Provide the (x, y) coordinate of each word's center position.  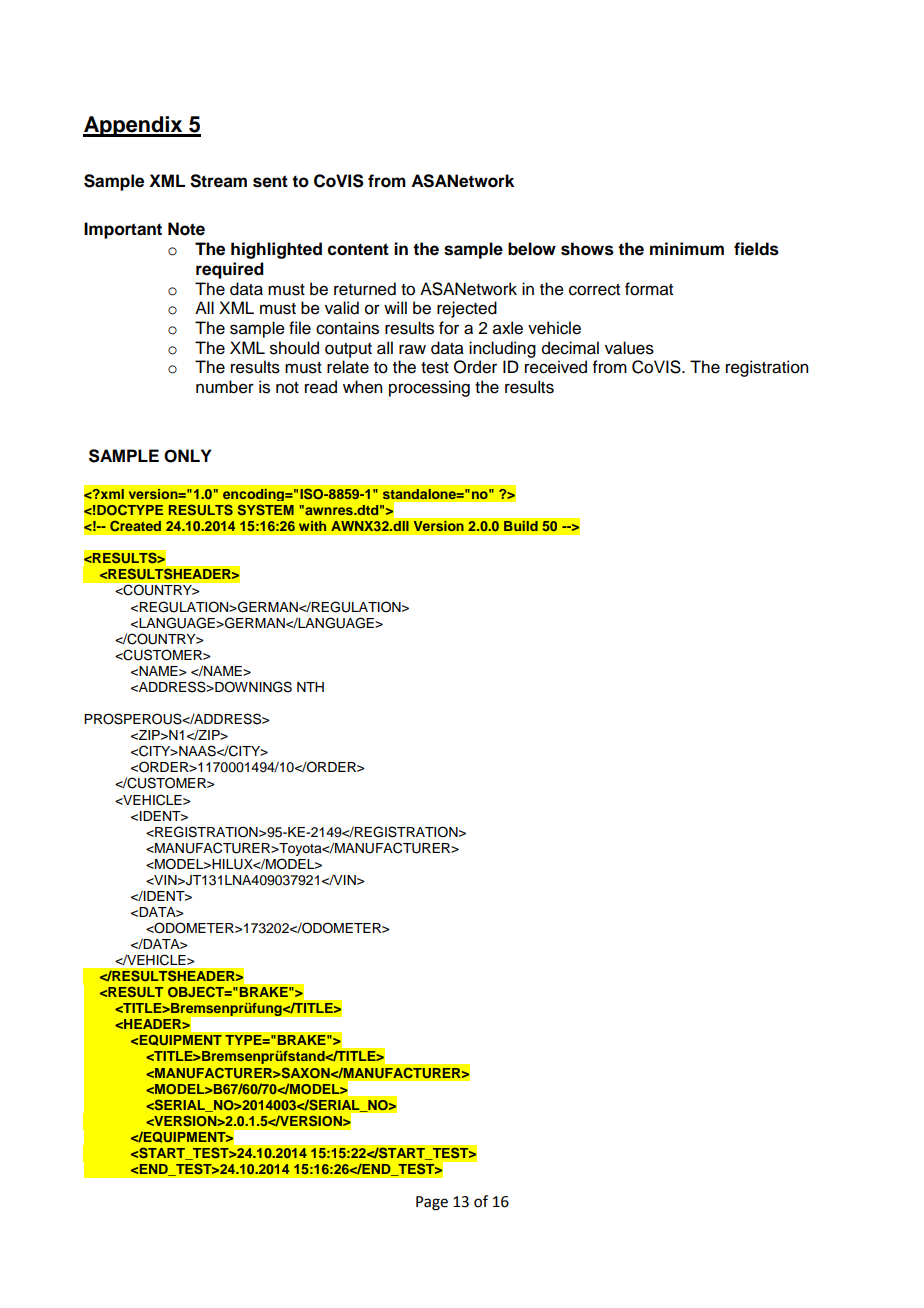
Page (432, 1203)
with (312, 526)
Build (521, 526)
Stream (218, 181)
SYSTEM (266, 509)
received (556, 367)
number (225, 387)
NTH (310, 687)
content (358, 249)
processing (429, 388)
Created (135, 526)
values (629, 348)
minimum (687, 249)
